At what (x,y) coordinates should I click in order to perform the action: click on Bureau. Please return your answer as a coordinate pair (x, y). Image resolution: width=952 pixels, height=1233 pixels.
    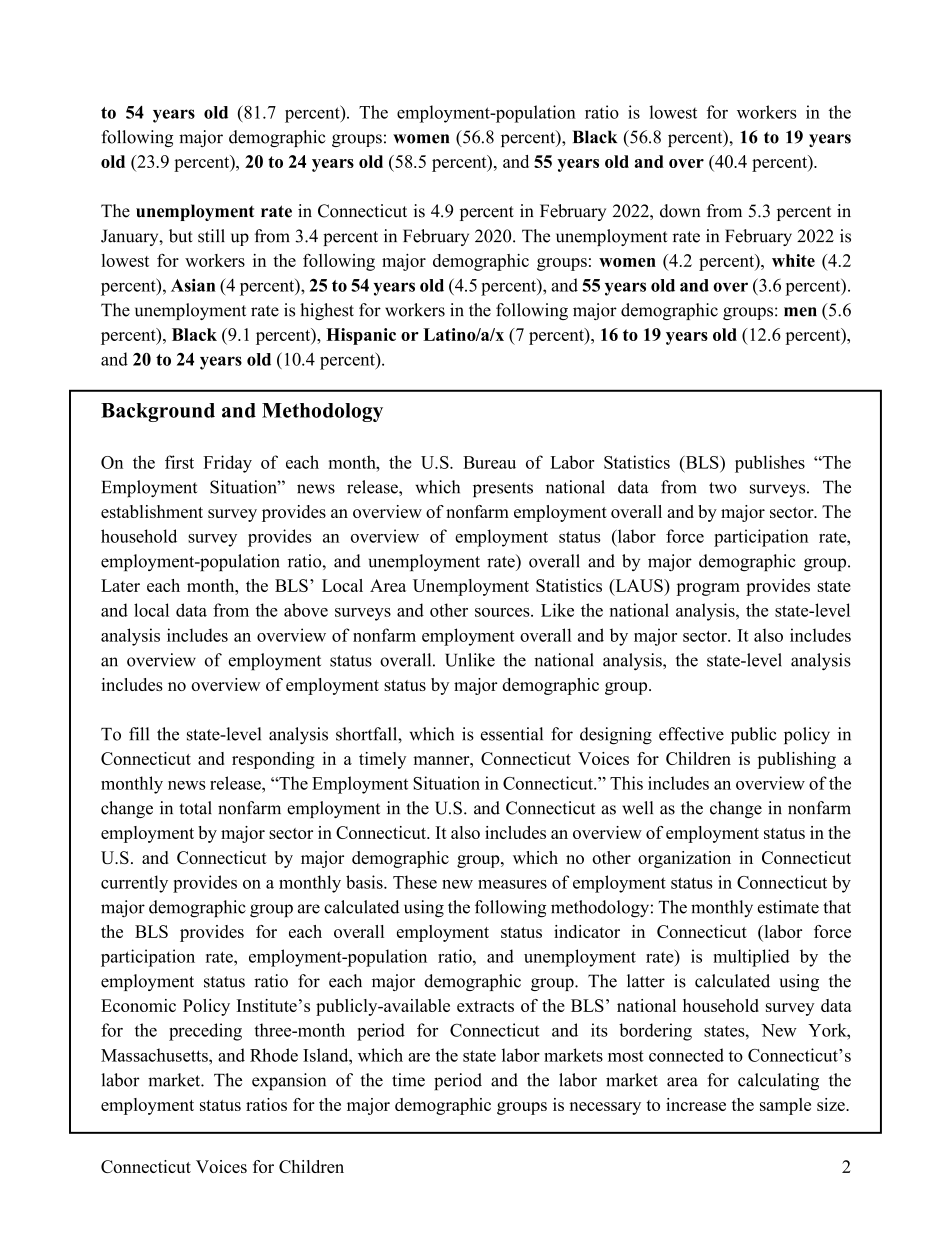
    Looking at the image, I should click on (489, 462).
